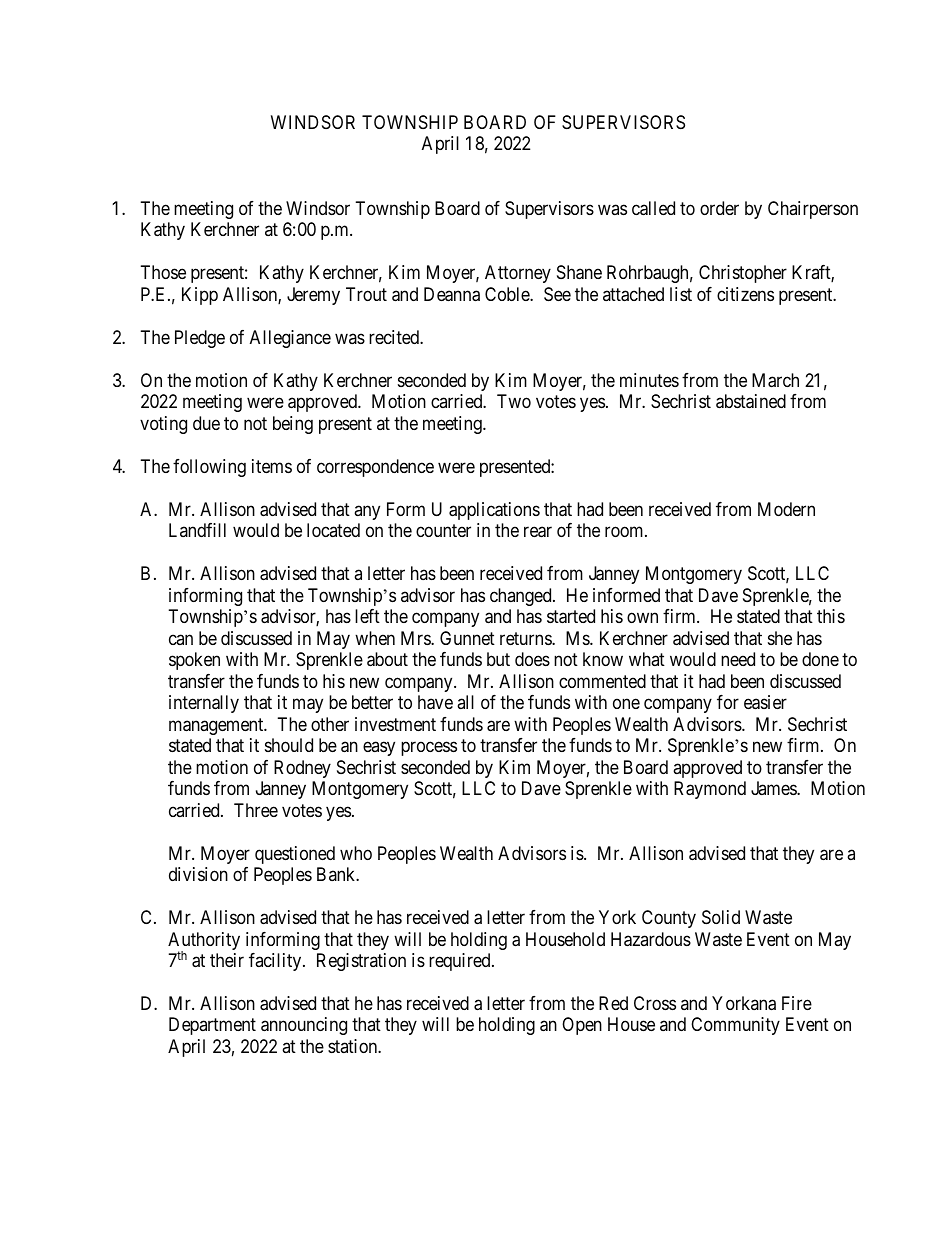 This screenshot has width=952, height=1233. I want to click on Modern, so click(786, 509).
